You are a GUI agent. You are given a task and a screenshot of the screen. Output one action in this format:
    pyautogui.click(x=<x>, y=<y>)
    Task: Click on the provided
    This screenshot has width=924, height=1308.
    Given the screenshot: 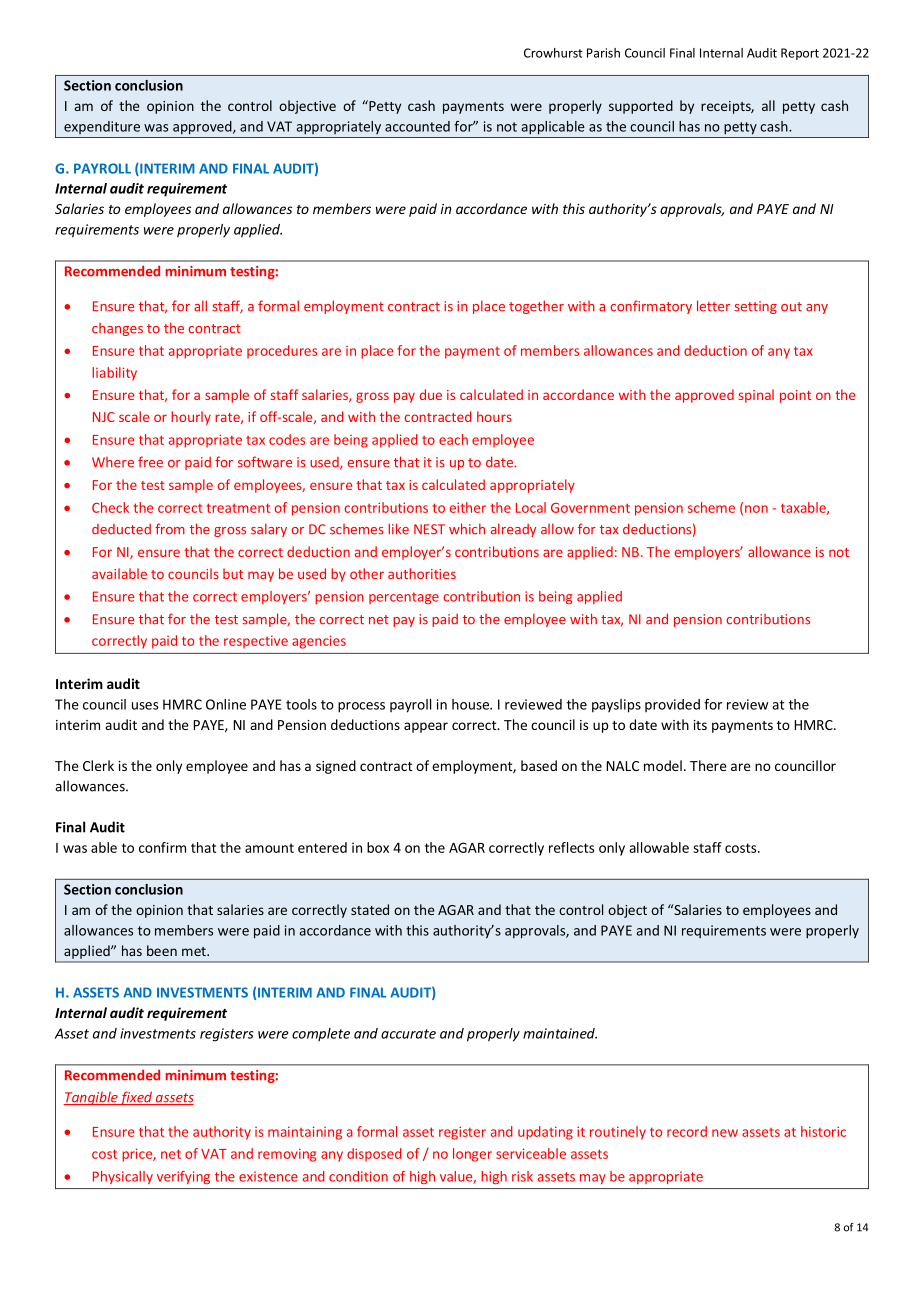 What is the action you would take?
    pyautogui.click(x=672, y=705)
